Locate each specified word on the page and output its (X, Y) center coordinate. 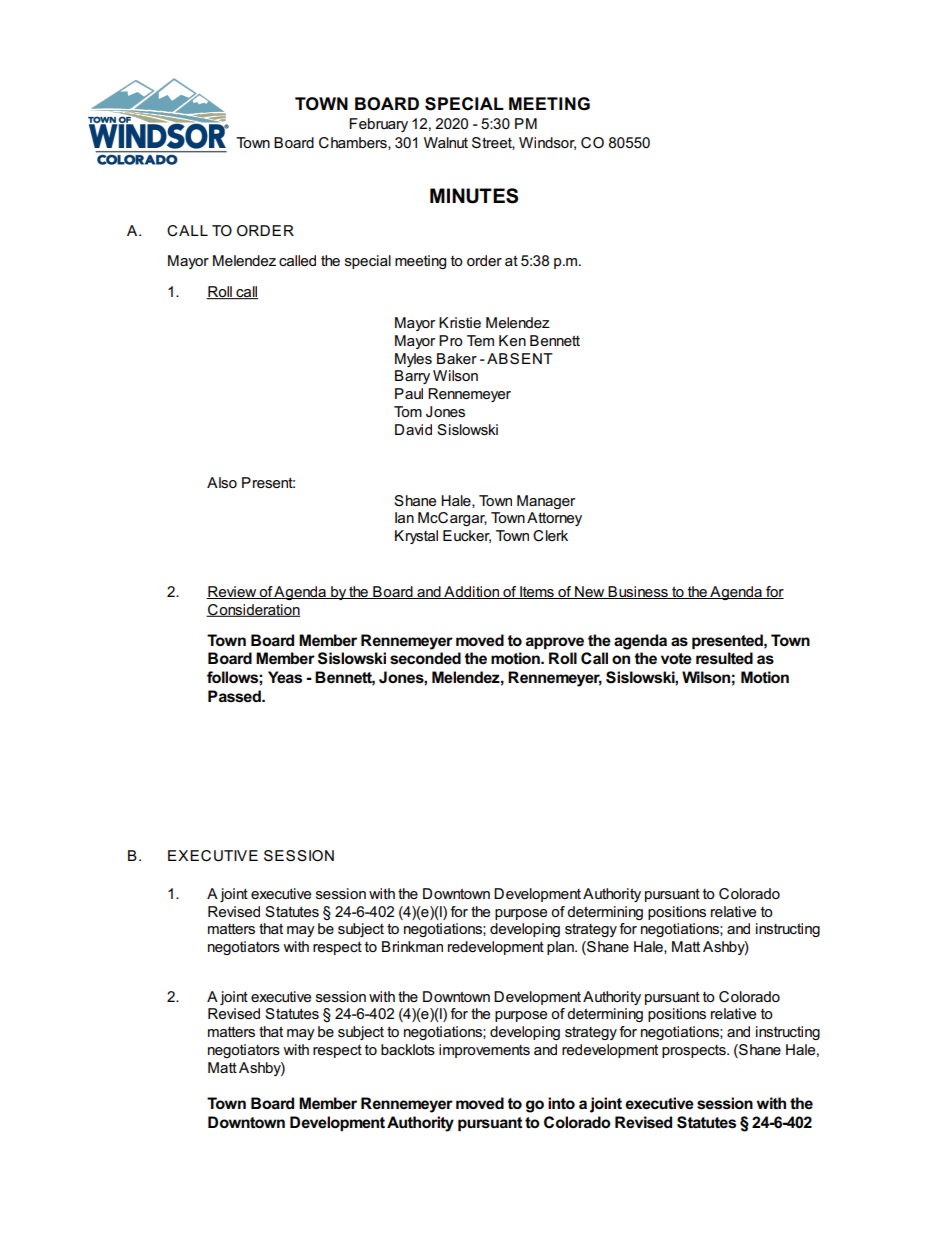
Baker (457, 358)
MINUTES (474, 196)
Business (638, 592)
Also (222, 482)
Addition (472, 592)
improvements (484, 1051)
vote (676, 658)
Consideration (253, 610)
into (561, 1103)
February (378, 125)
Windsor (547, 143)
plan (561, 948)
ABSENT (520, 358)
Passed (235, 696)
